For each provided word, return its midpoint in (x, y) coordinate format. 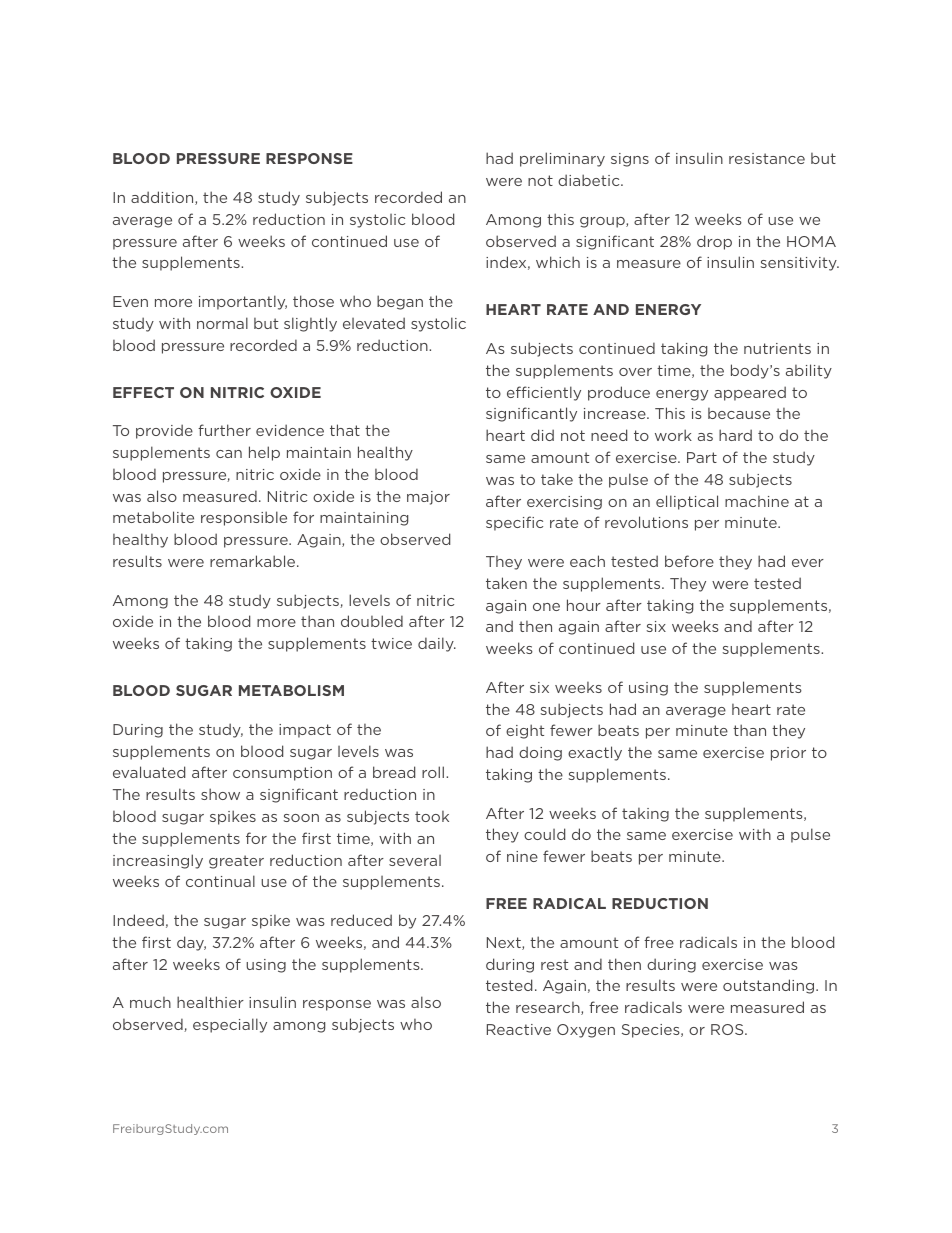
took (432, 816)
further (224, 430)
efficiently (544, 393)
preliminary (562, 159)
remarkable (254, 561)
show (220, 794)
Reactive (519, 1029)
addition (163, 198)
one (546, 607)
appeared (750, 393)
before (689, 561)
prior (788, 754)
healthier (210, 1002)
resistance (767, 158)
